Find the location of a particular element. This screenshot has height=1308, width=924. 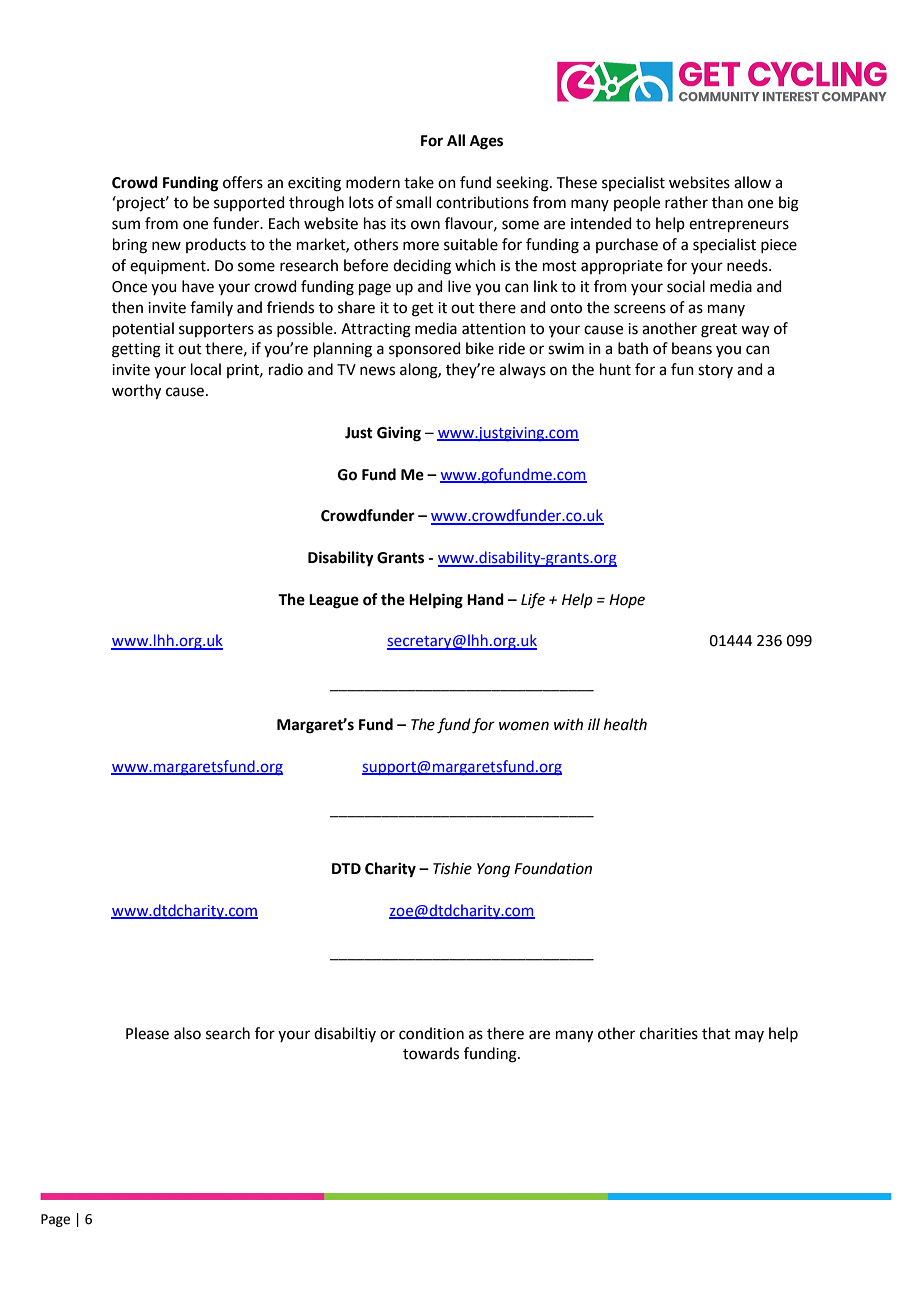

also is located at coordinates (187, 1033).
